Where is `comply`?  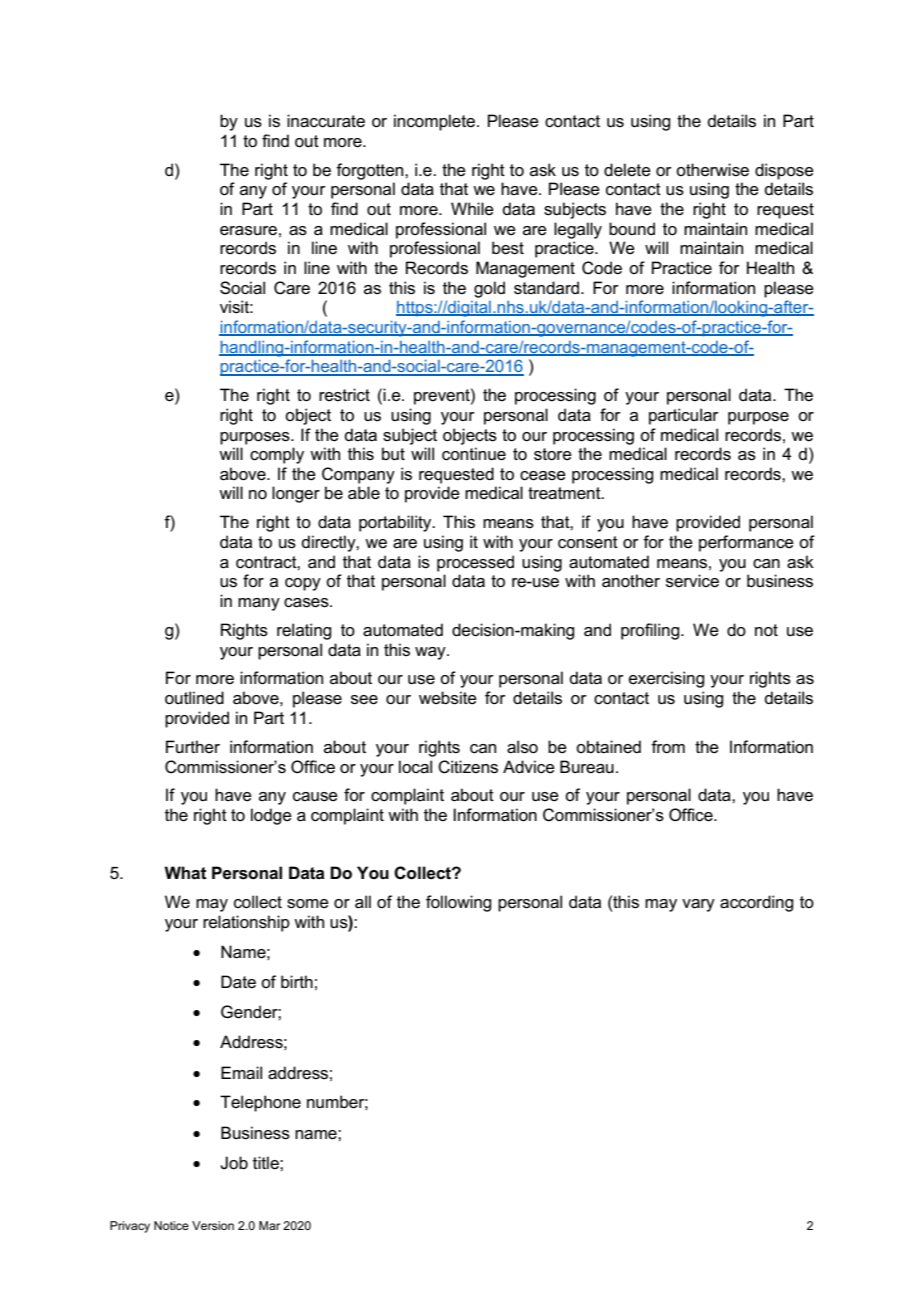
comply is located at coordinates (277, 455).
